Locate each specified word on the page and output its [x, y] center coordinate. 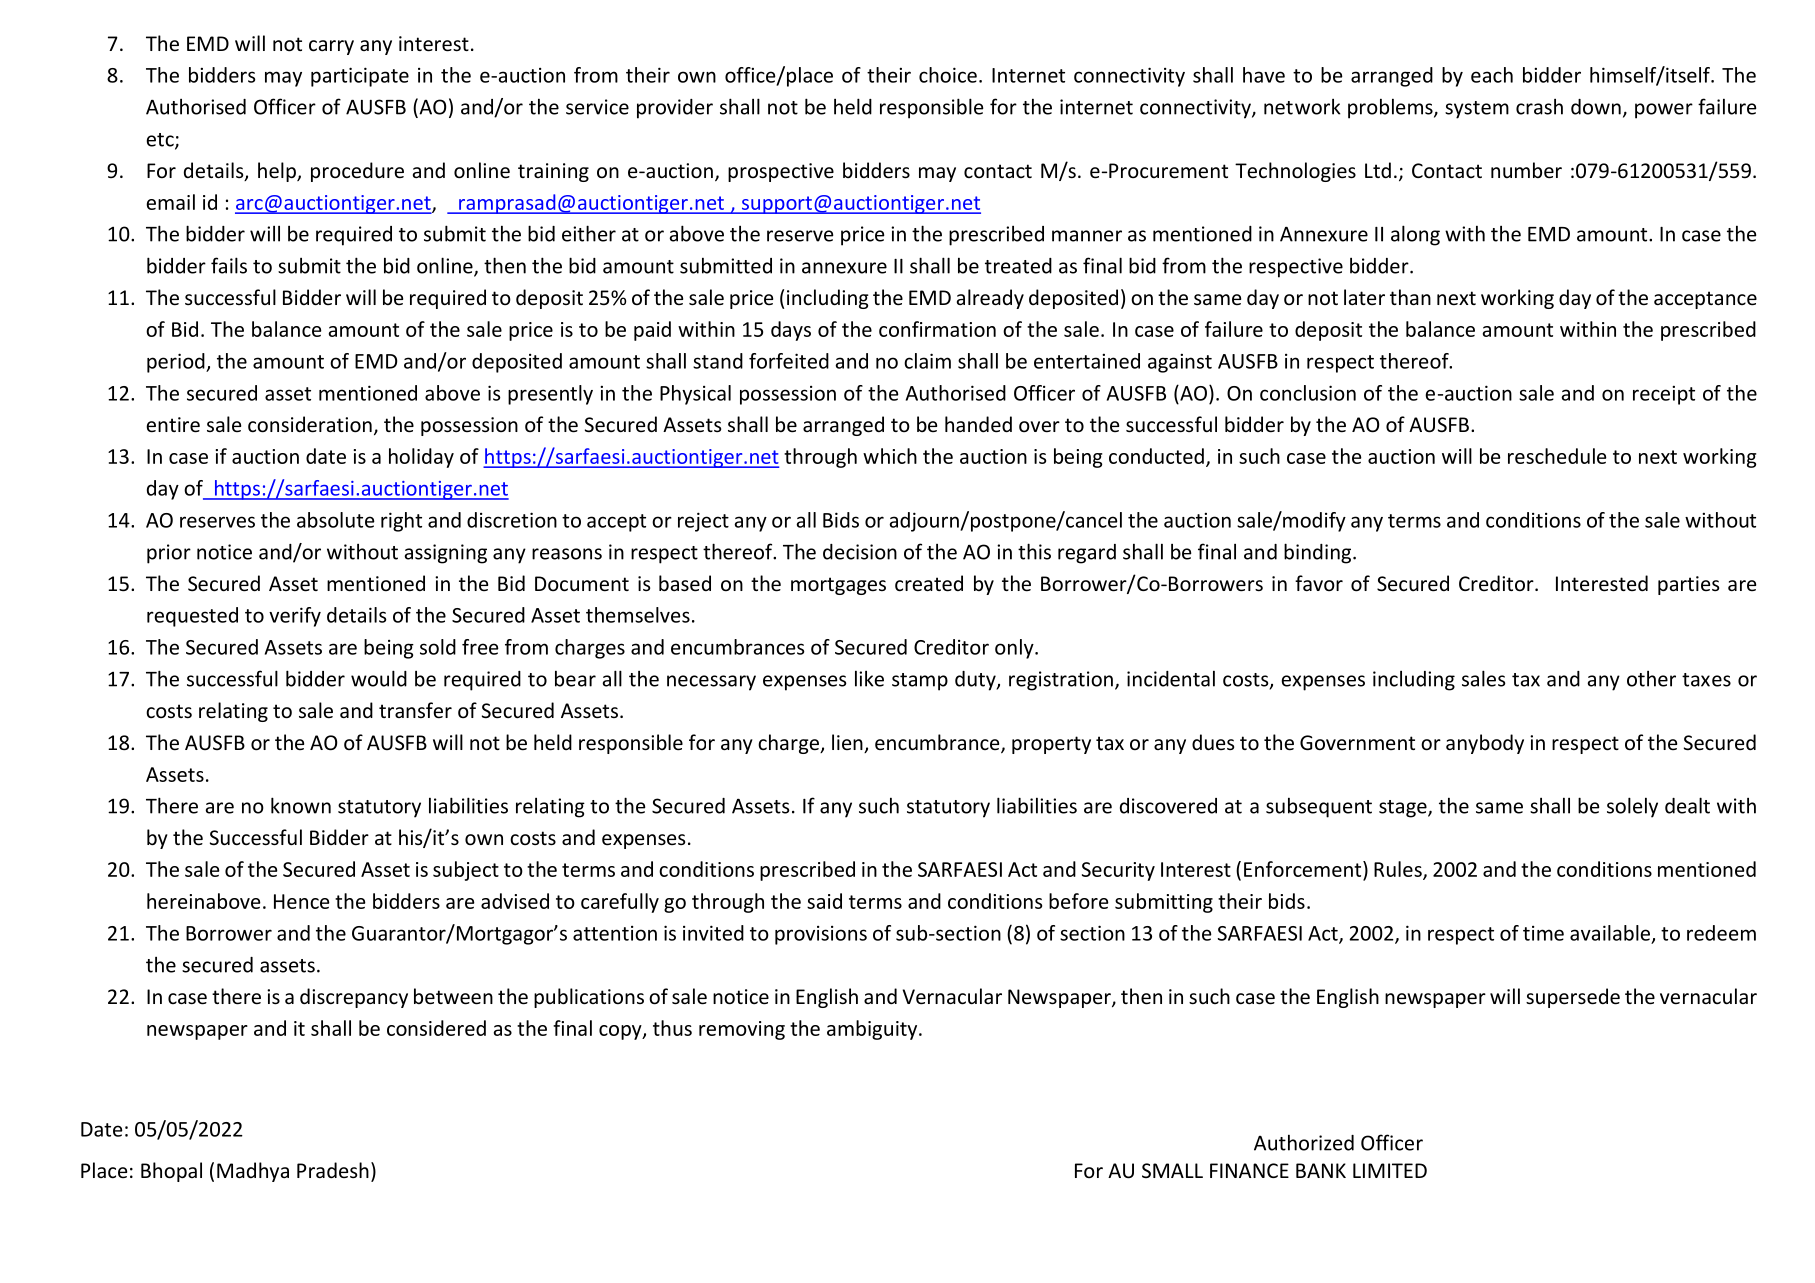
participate [360, 77]
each [1492, 75]
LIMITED [1390, 1170]
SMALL [1172, 1170]
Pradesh [333, 1170]
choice [948, 75]
